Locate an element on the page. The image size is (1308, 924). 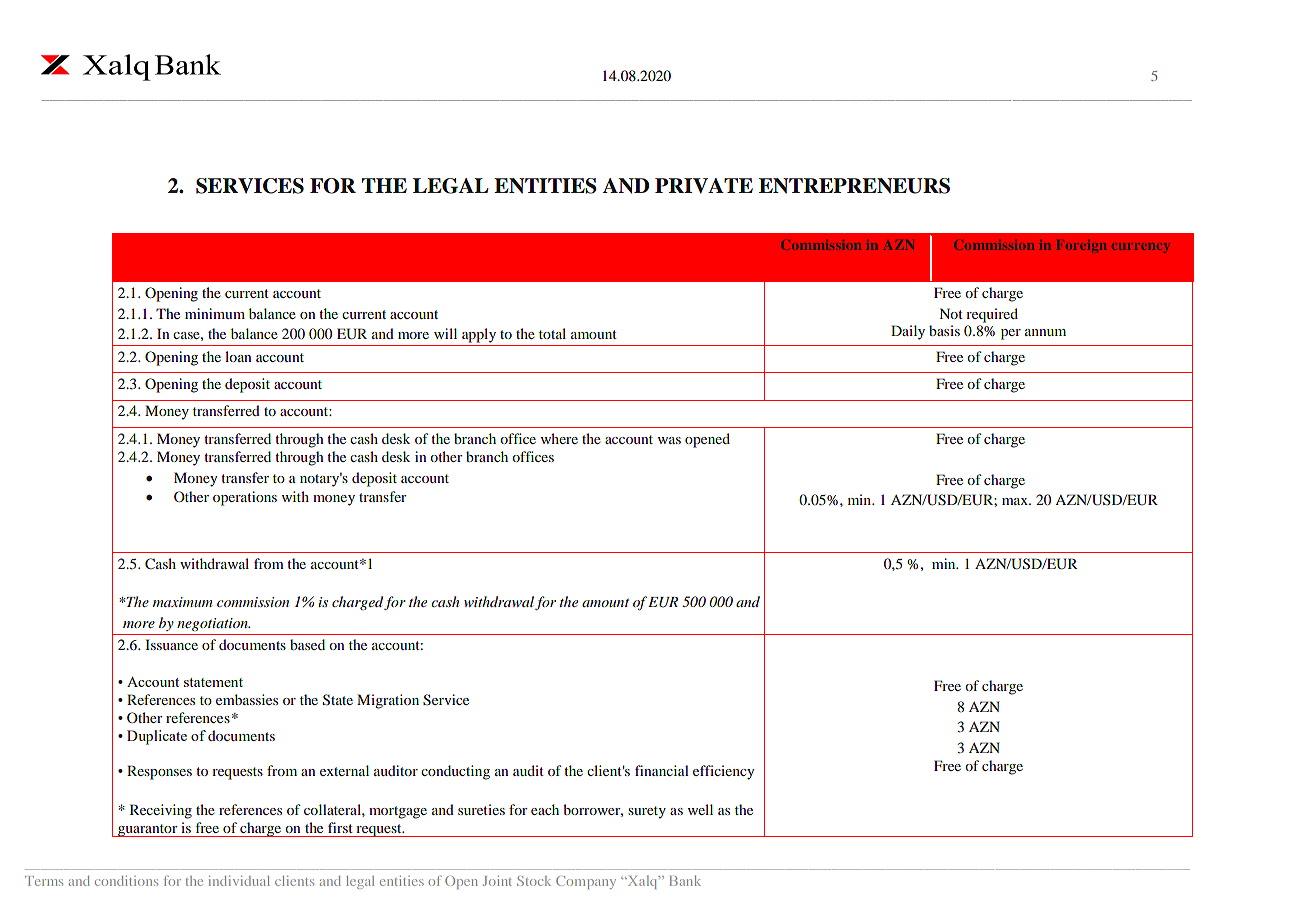
where is located at coordinates (559, 438).
